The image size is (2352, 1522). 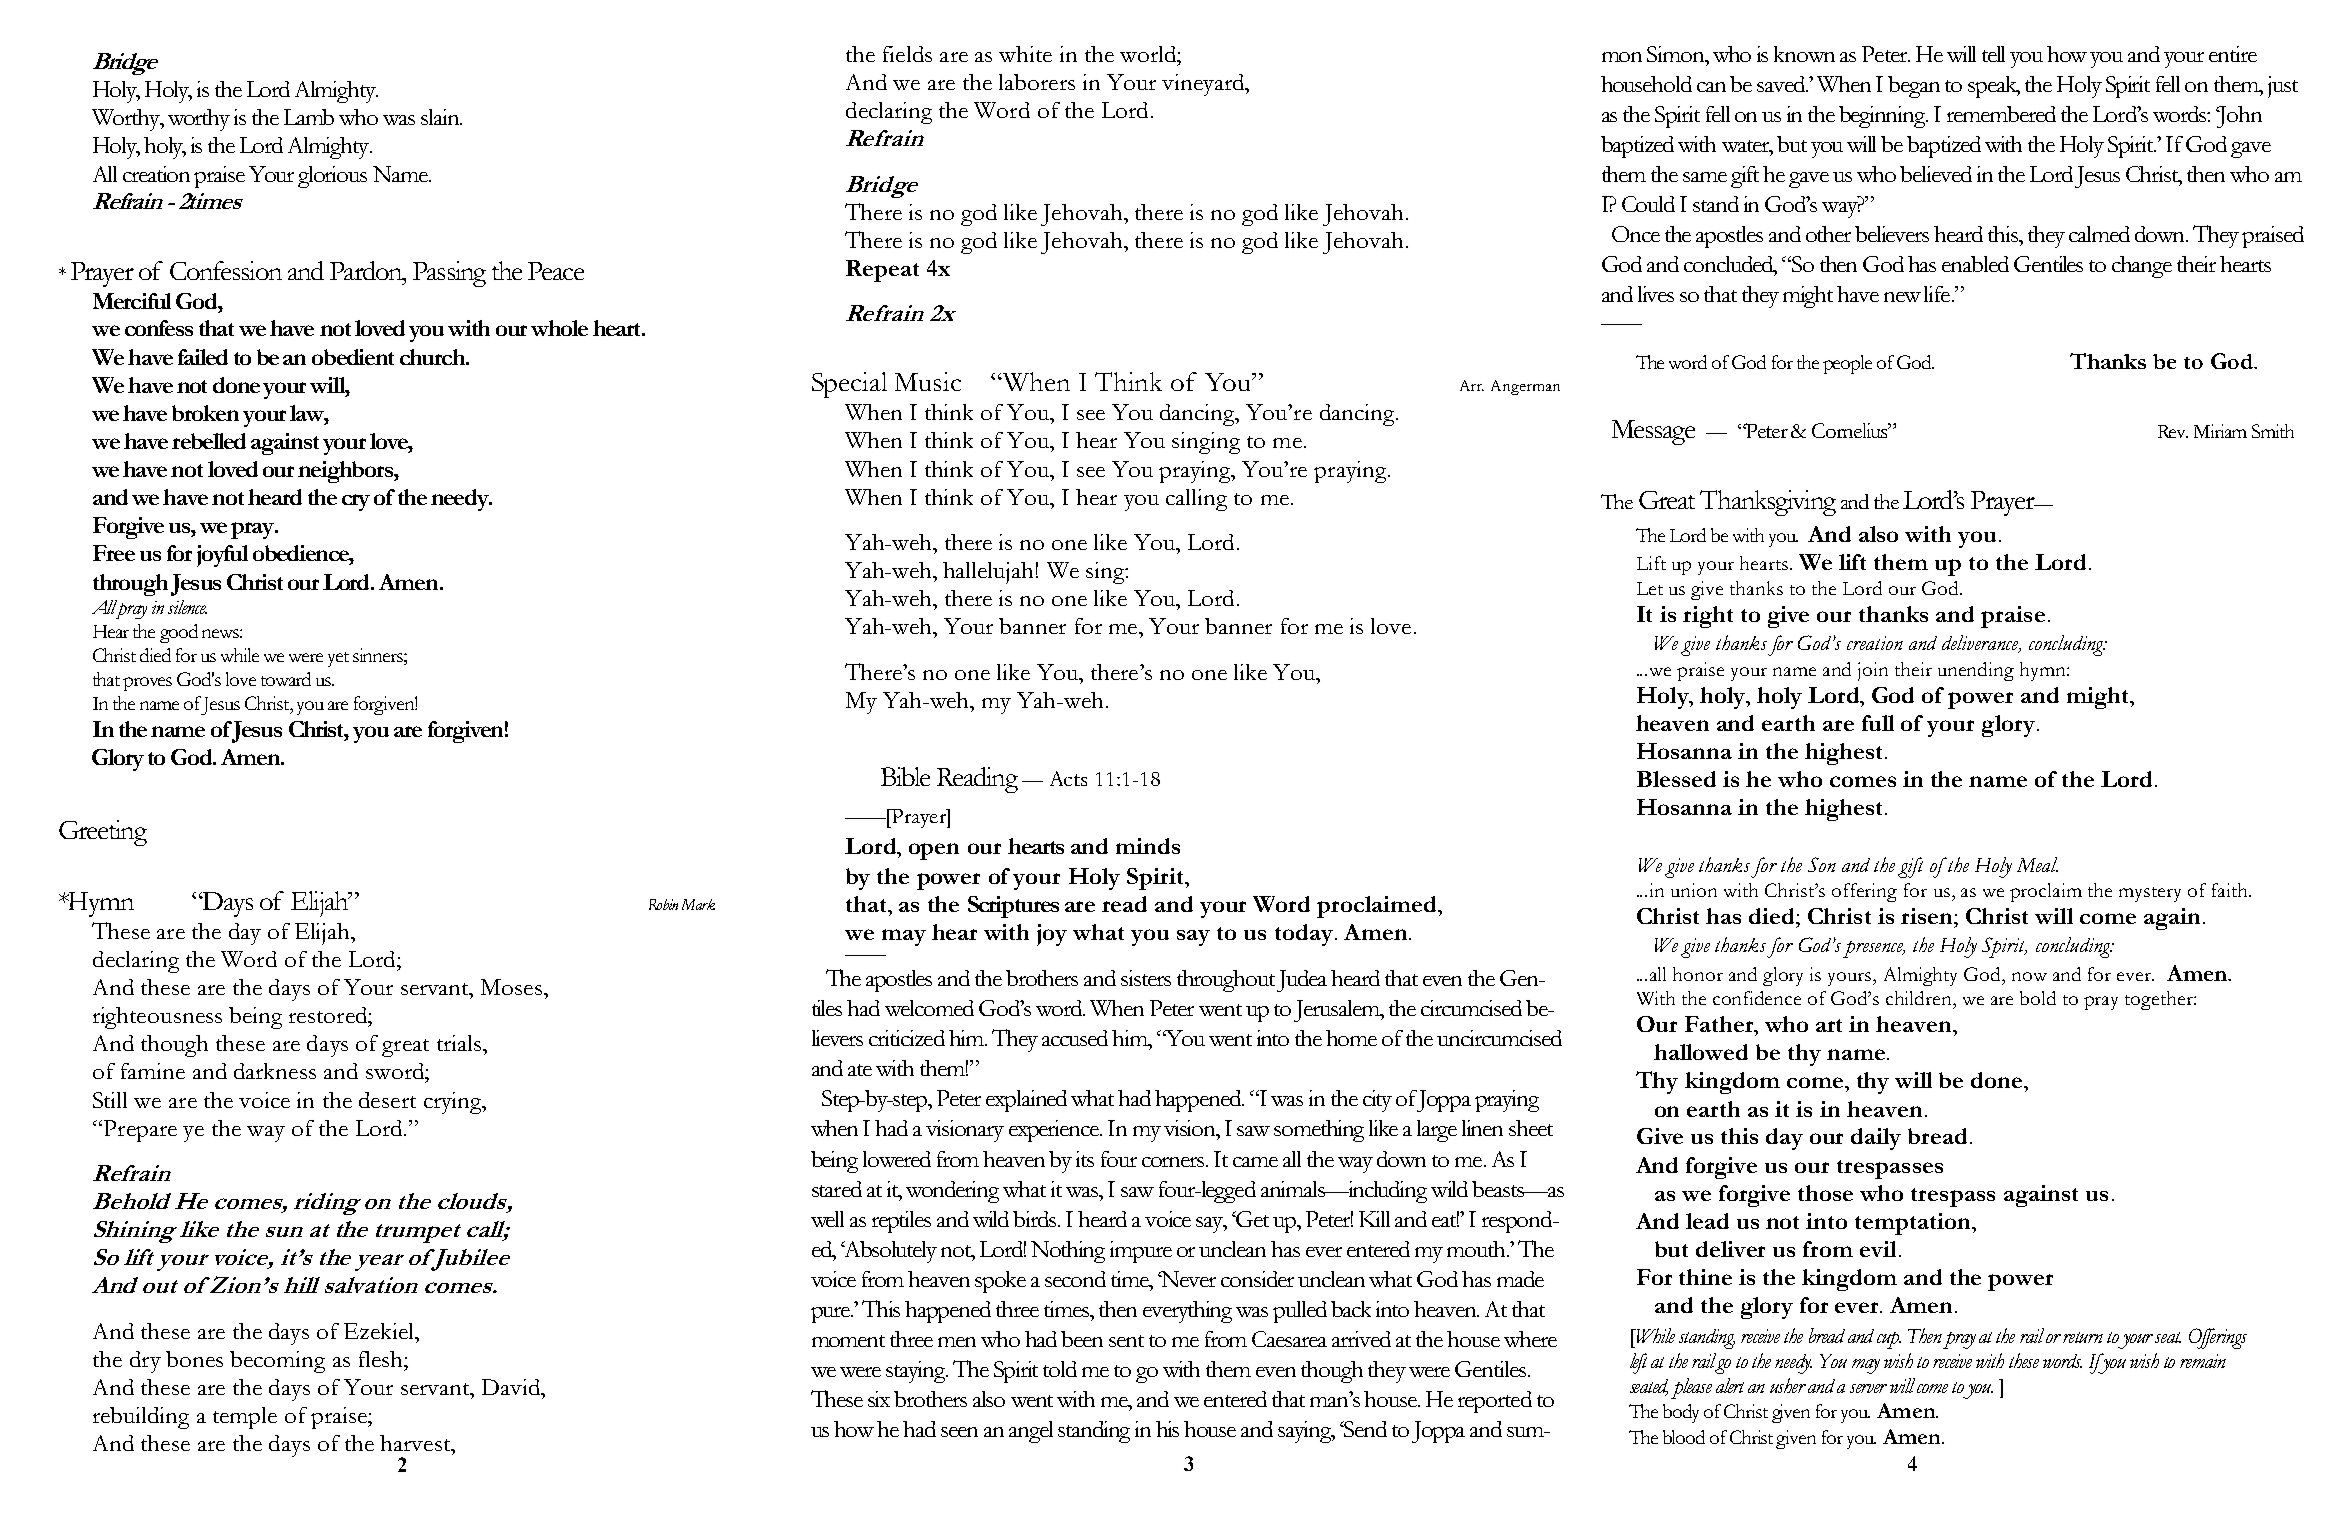 What do you see at coordinates (2173, 431) in the page?
I see `Rev` at bounding box center [2173, 431].
